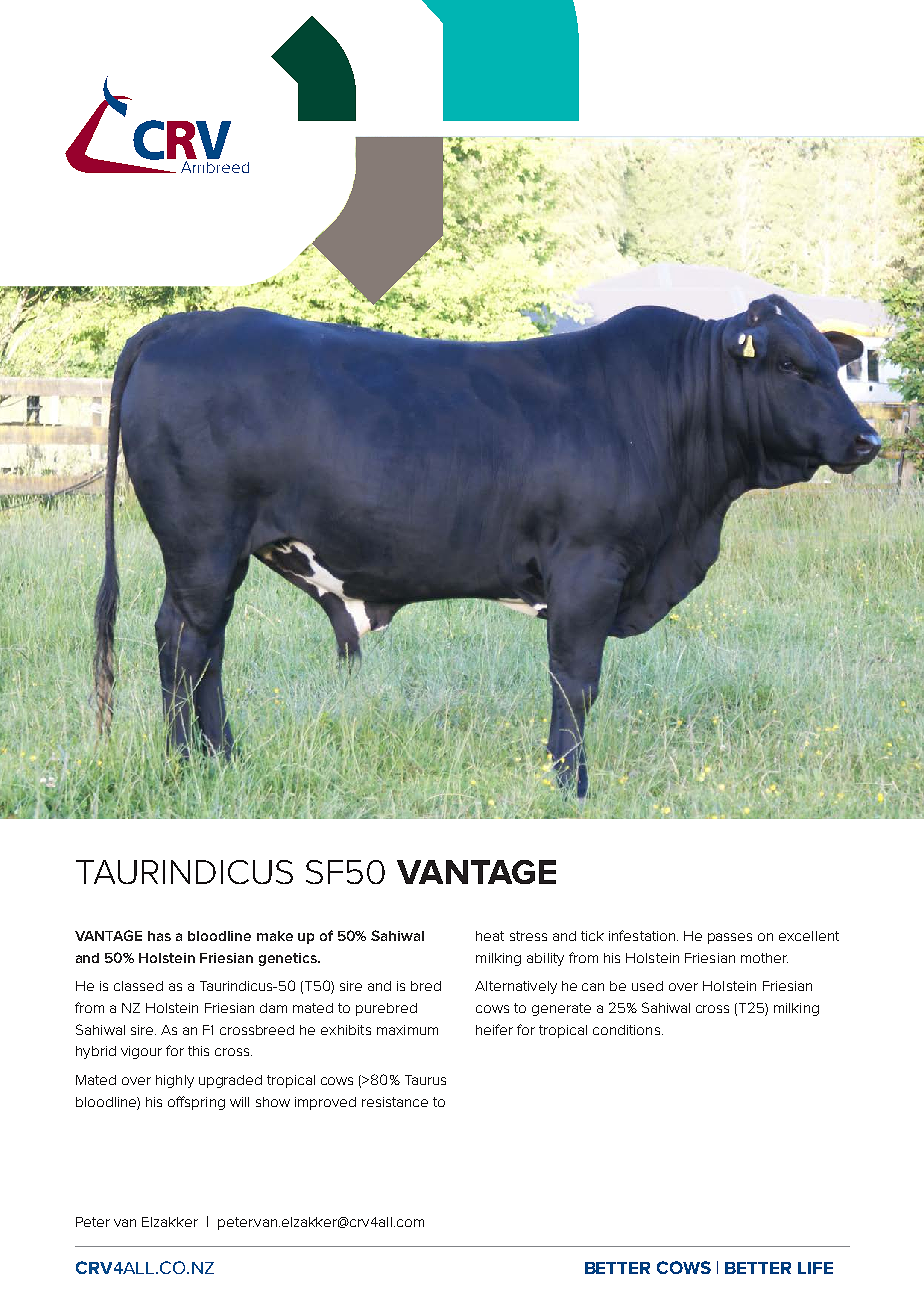 Image resolution: width=924 pixels, height=1308 pixels. I want to click on upgraded, so click(230, 1081).
